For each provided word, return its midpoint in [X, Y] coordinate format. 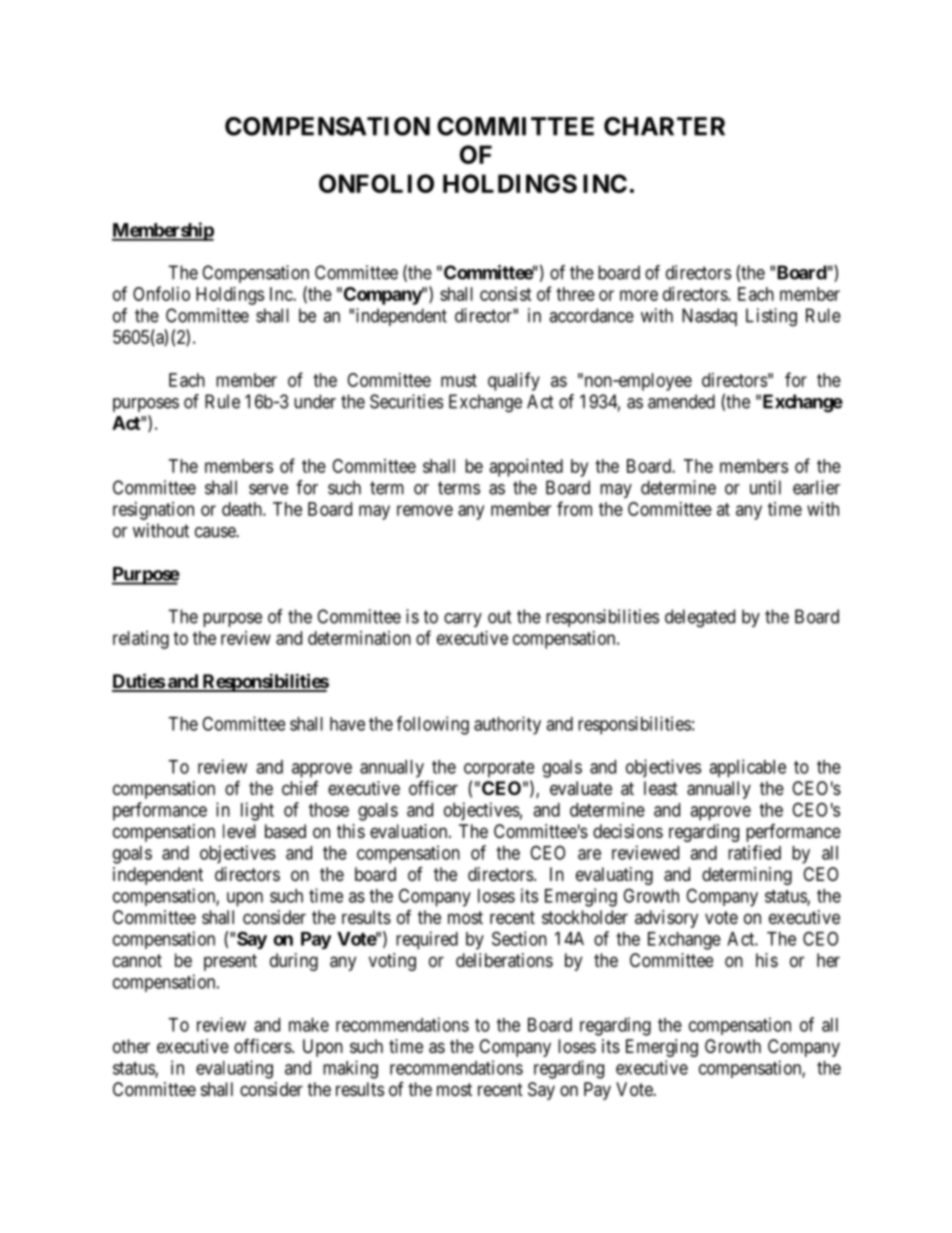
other [131, 1046]
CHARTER [664, 126]
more [639, 295]
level [239, 831]
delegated [700, 618]
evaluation [410, 831]
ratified [754, 852]
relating [141, 640]
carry [463, 620]
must [459, 380]
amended [681, 401]
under [315, 401]
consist [506, 294]
